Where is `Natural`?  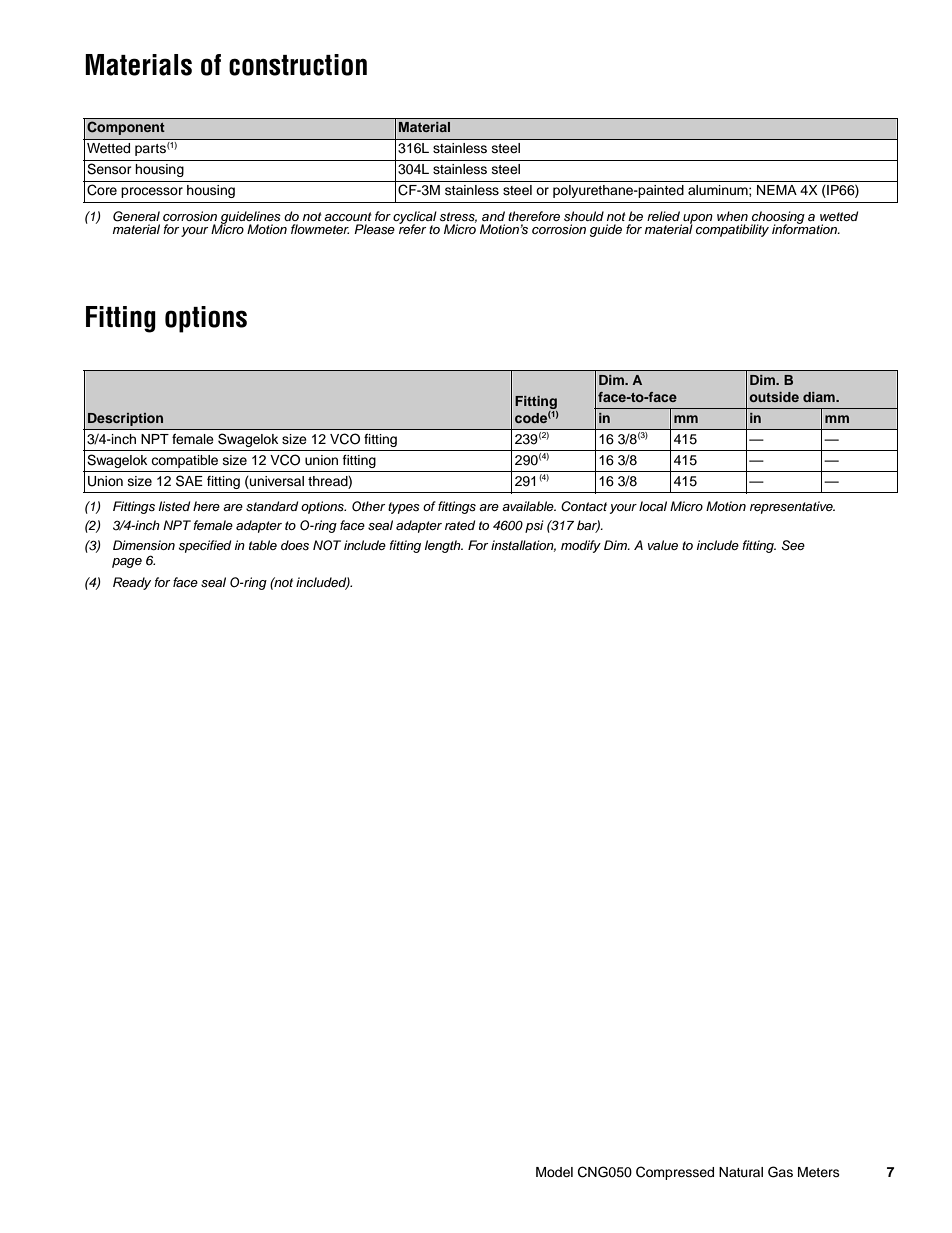 Natural is located at coordinates (741, 1172).
